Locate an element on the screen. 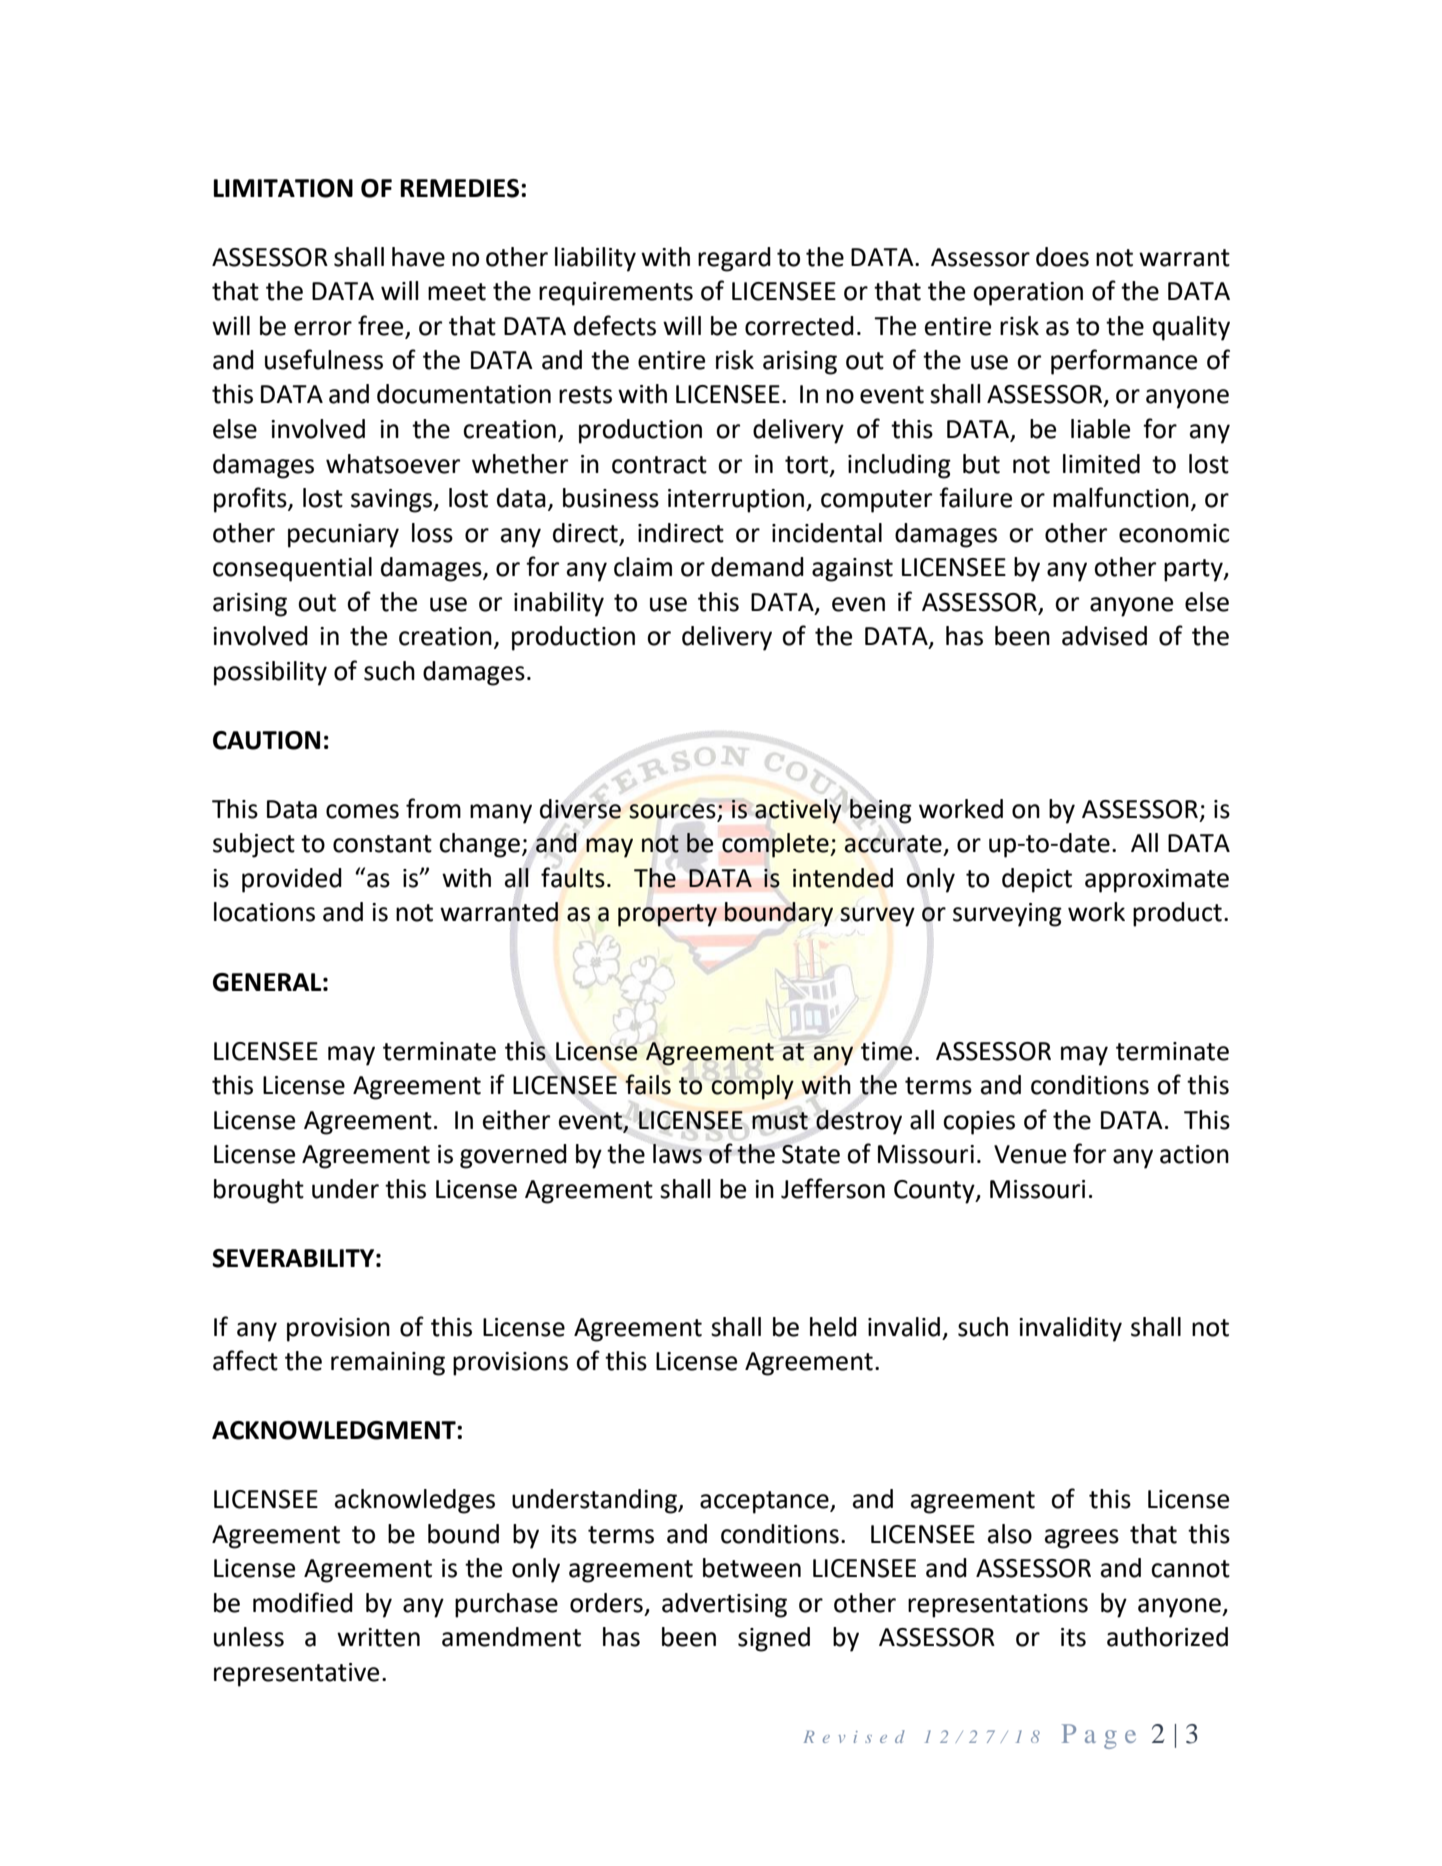  does is located at coordinates (1062, 257).
